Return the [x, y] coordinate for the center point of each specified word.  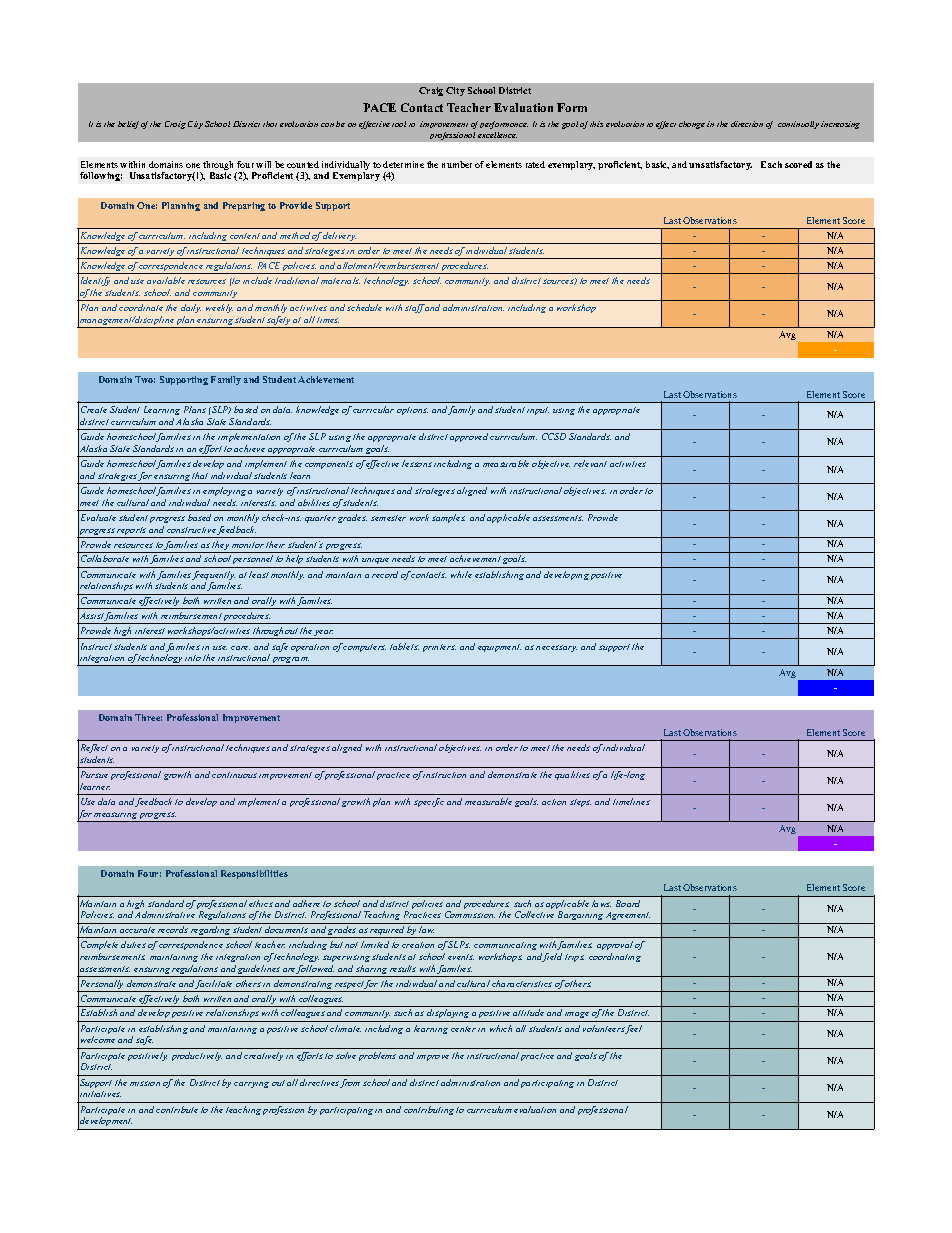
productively [197, 1056]
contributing [429, 1110]
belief [128, 125]
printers [439, 648]
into [193, 658]
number [457, 164]
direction [747, 124]
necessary [556, 648]
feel [633, 1029]
